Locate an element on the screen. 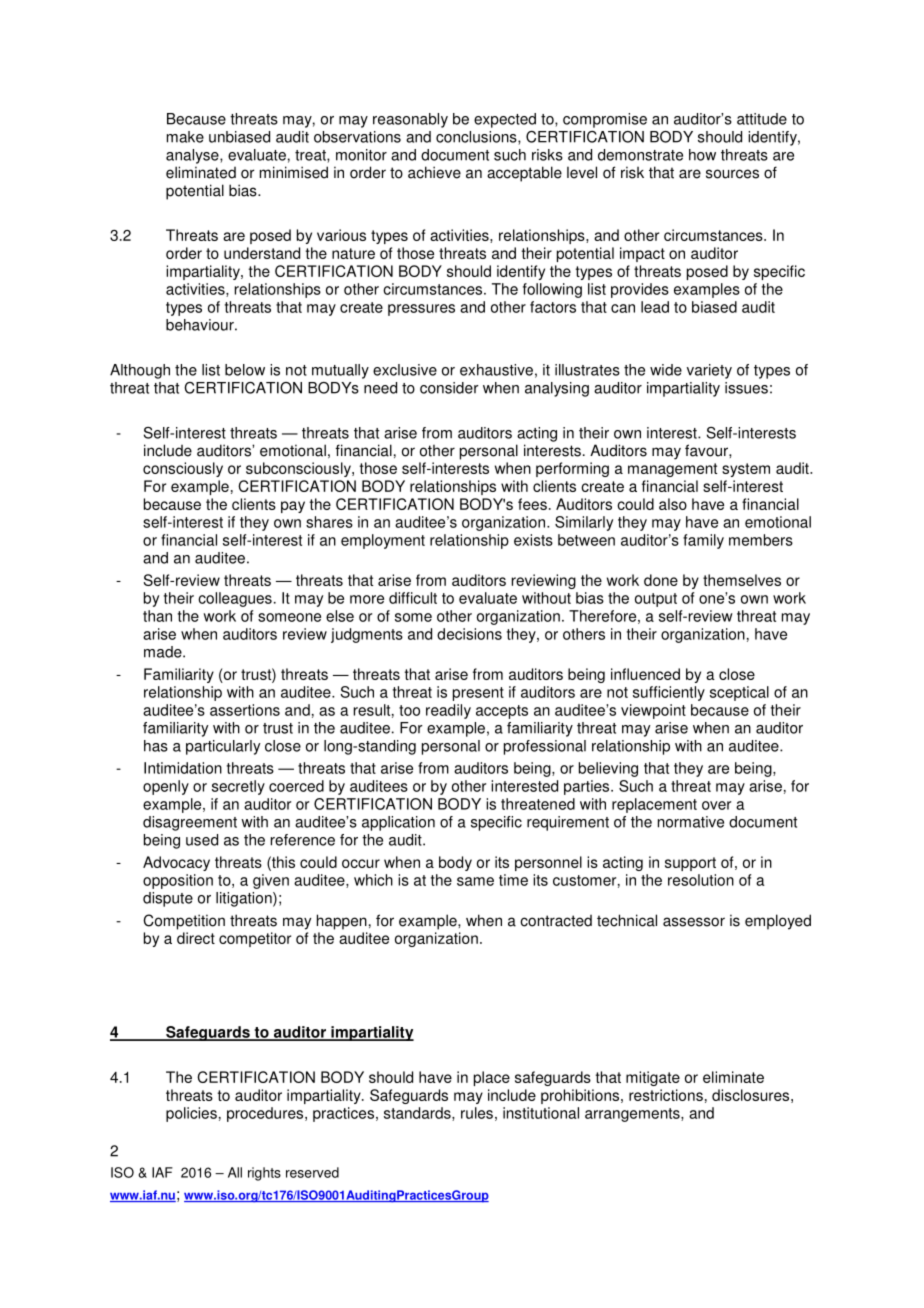  exists is located at coordinates (533, 540).
